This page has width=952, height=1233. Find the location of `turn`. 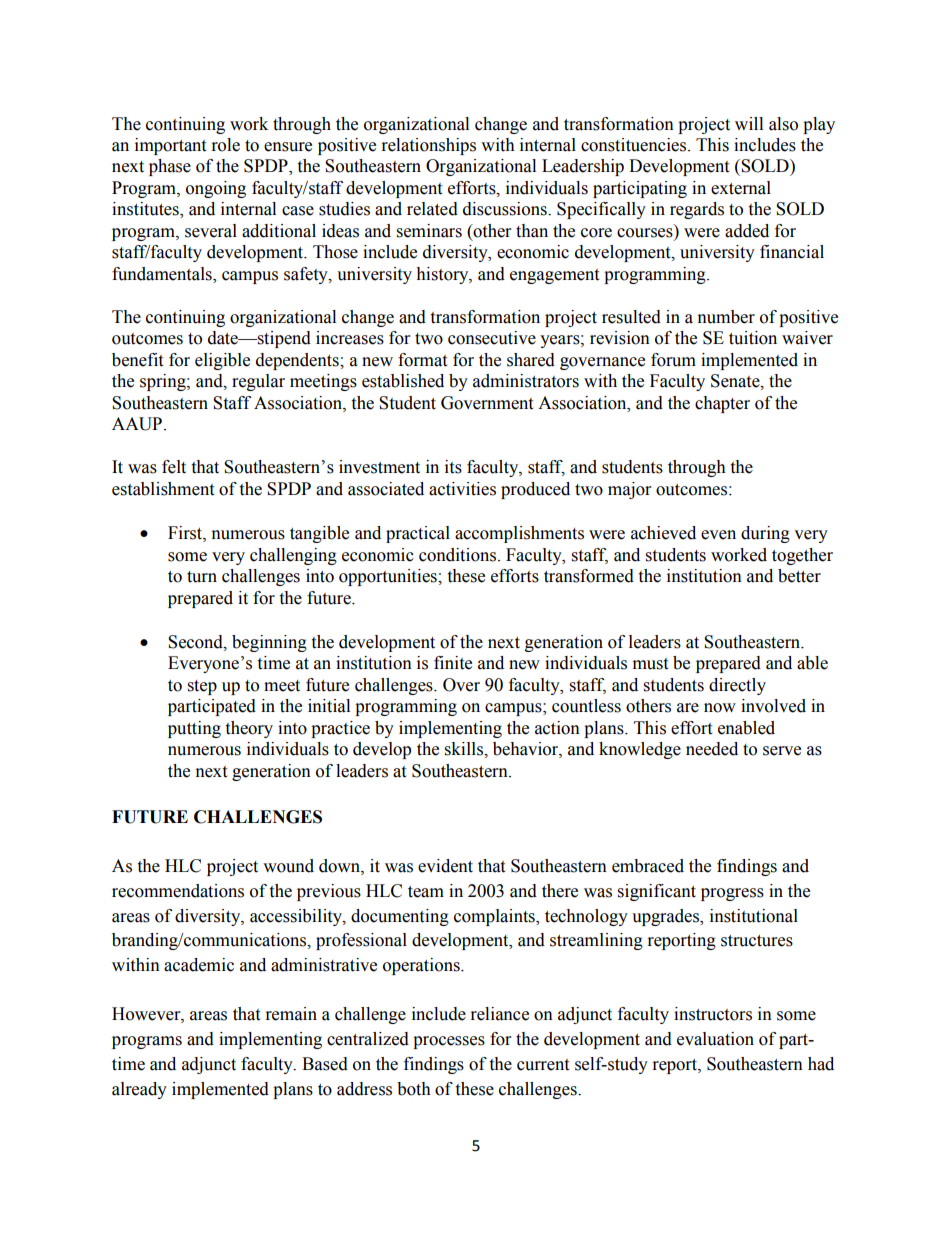

turn is located at coordinates (202, 577).
